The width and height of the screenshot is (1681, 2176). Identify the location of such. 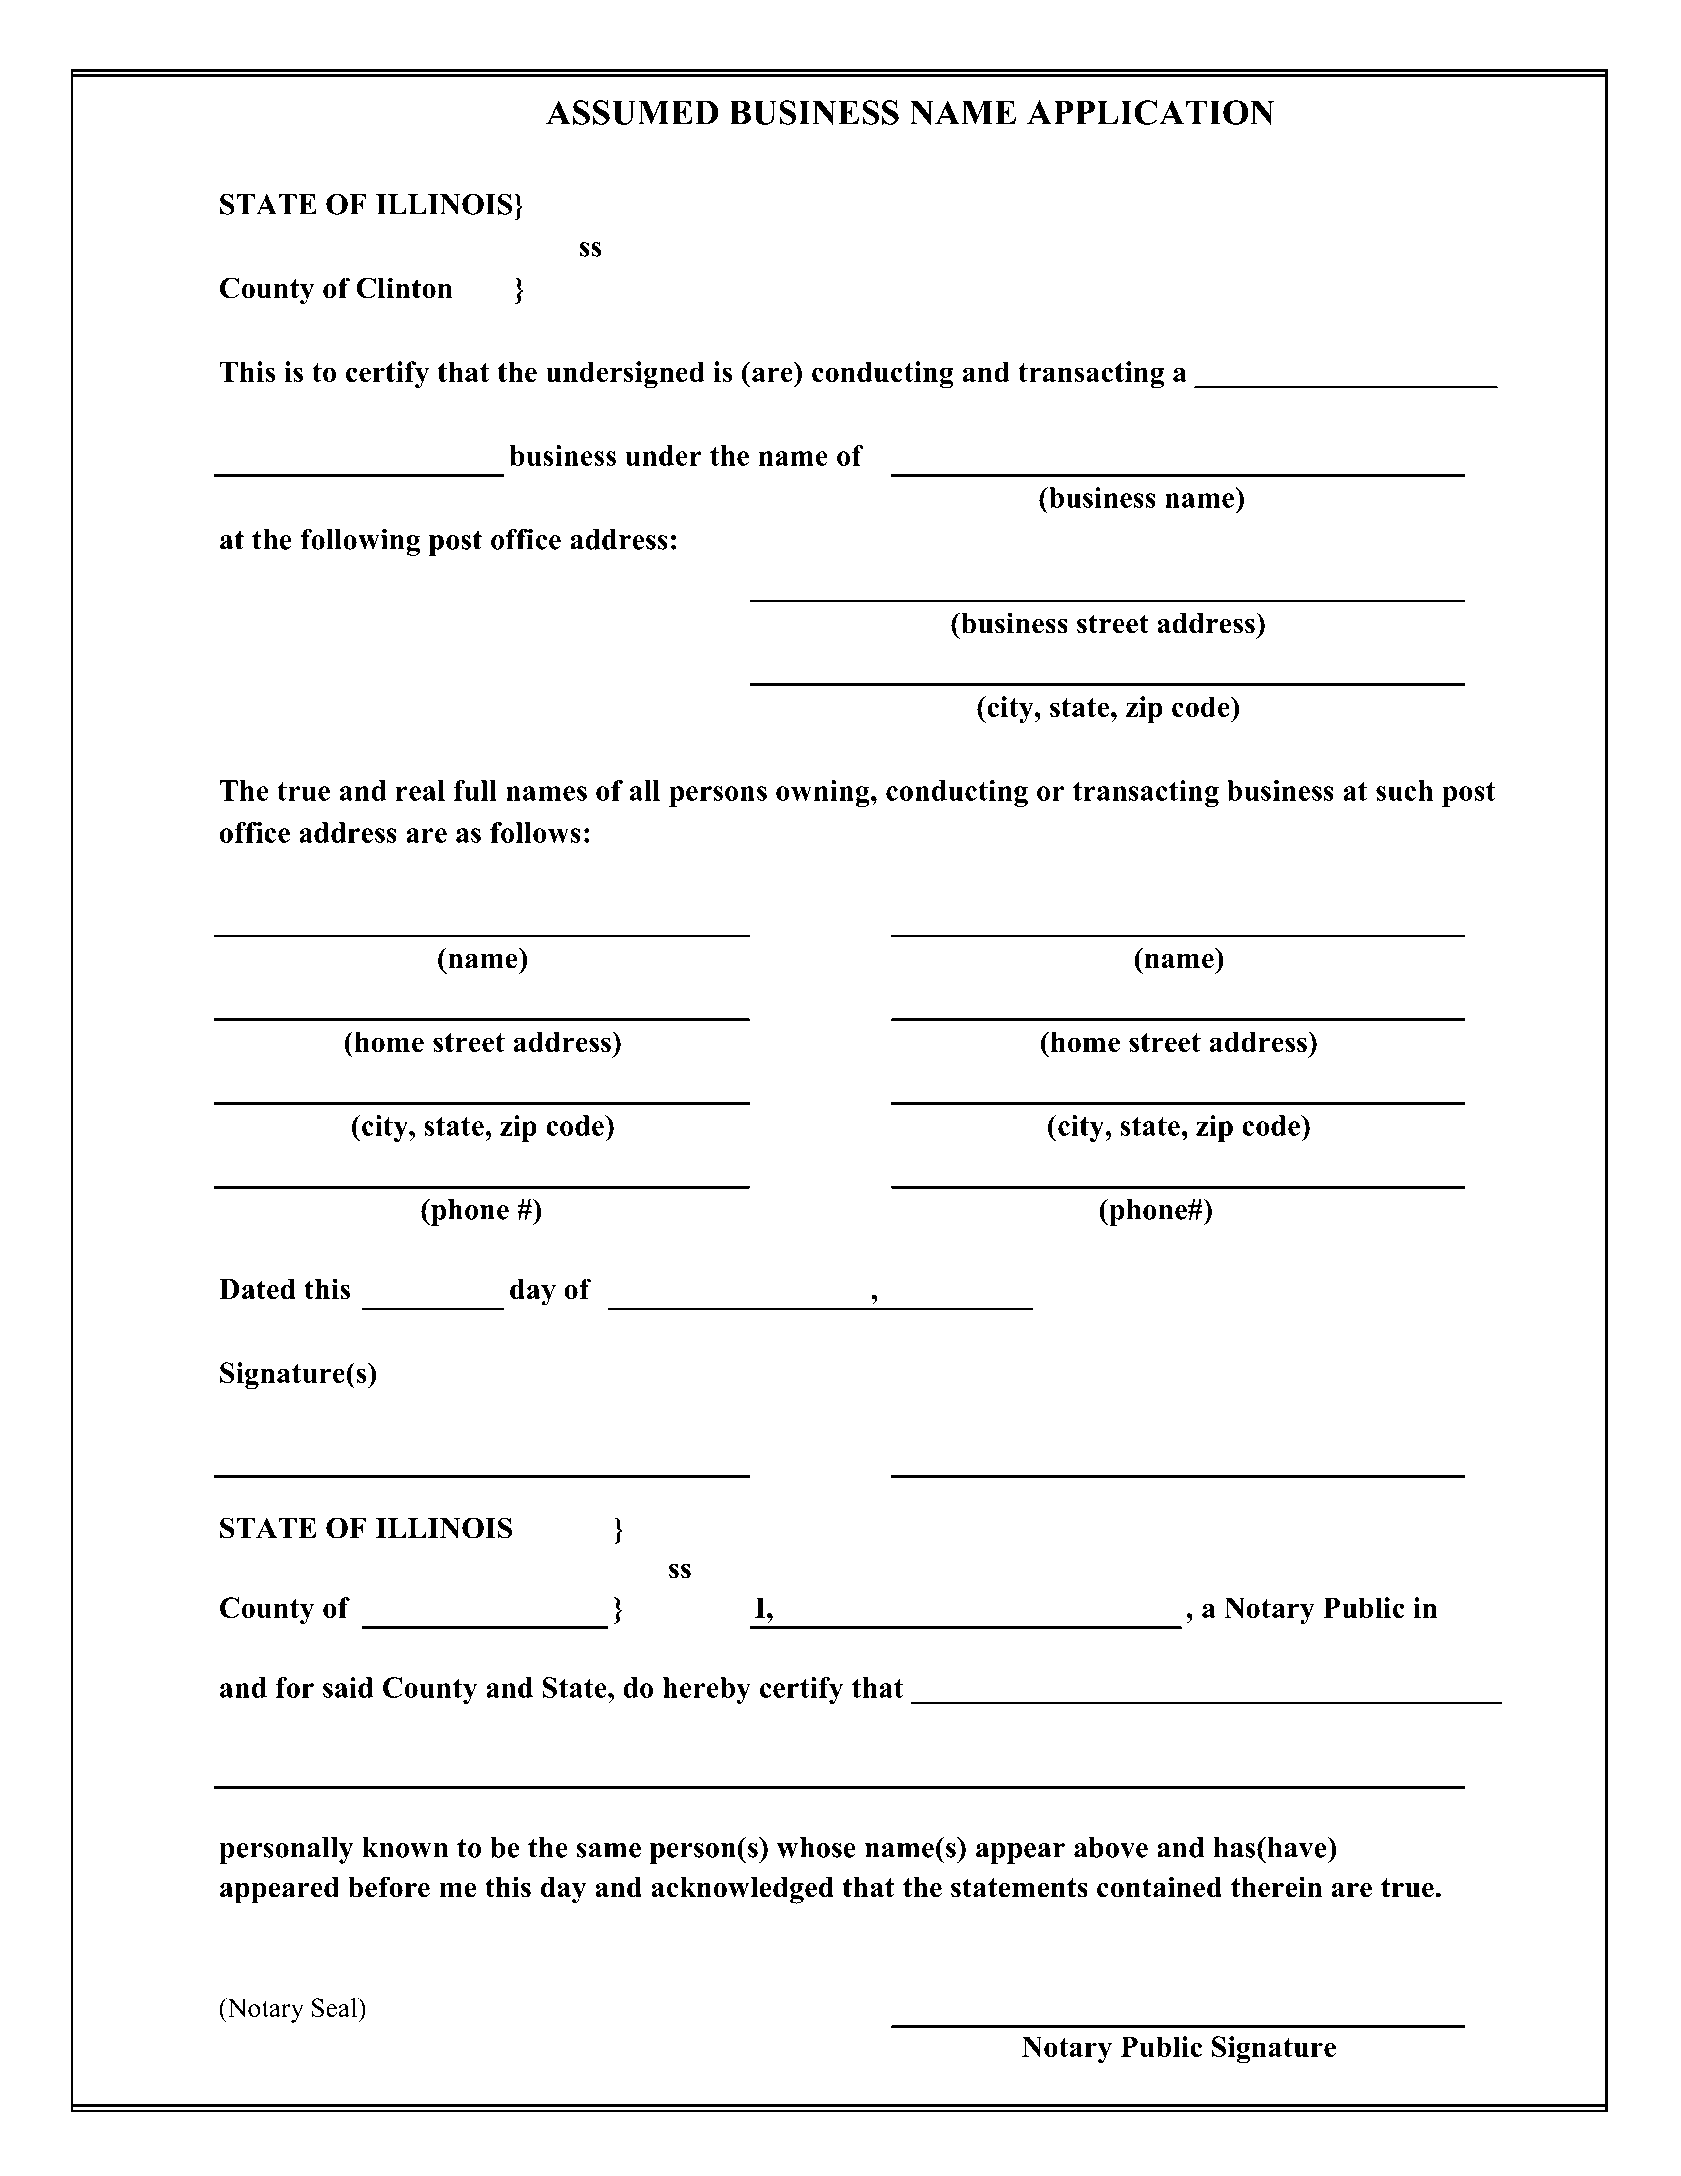
(1404, 790).
